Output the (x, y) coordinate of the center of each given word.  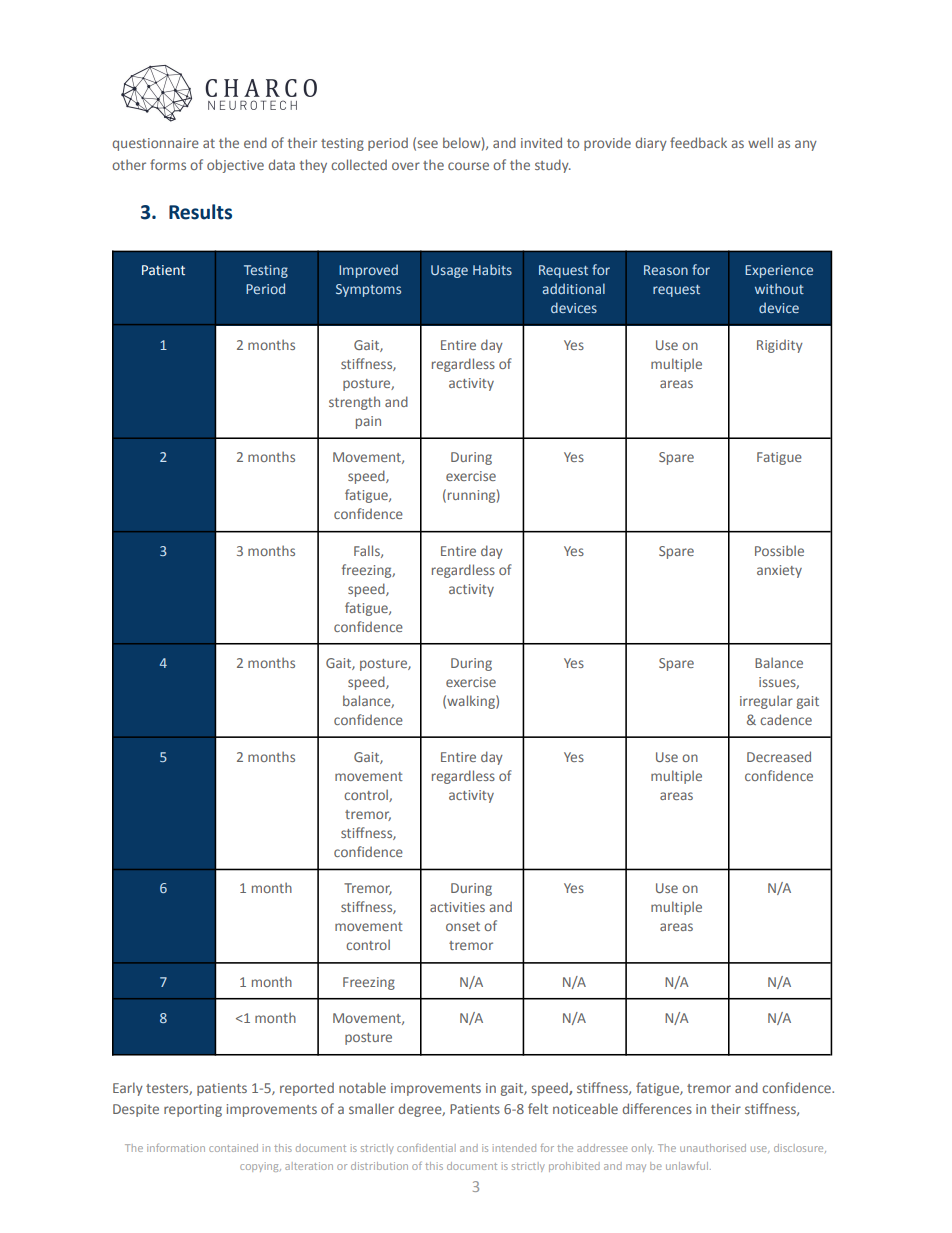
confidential (426, 1148)
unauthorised (713, 1148)
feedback (698, 142)
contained (233, 1148)
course (468, 166)
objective (235, 166)
